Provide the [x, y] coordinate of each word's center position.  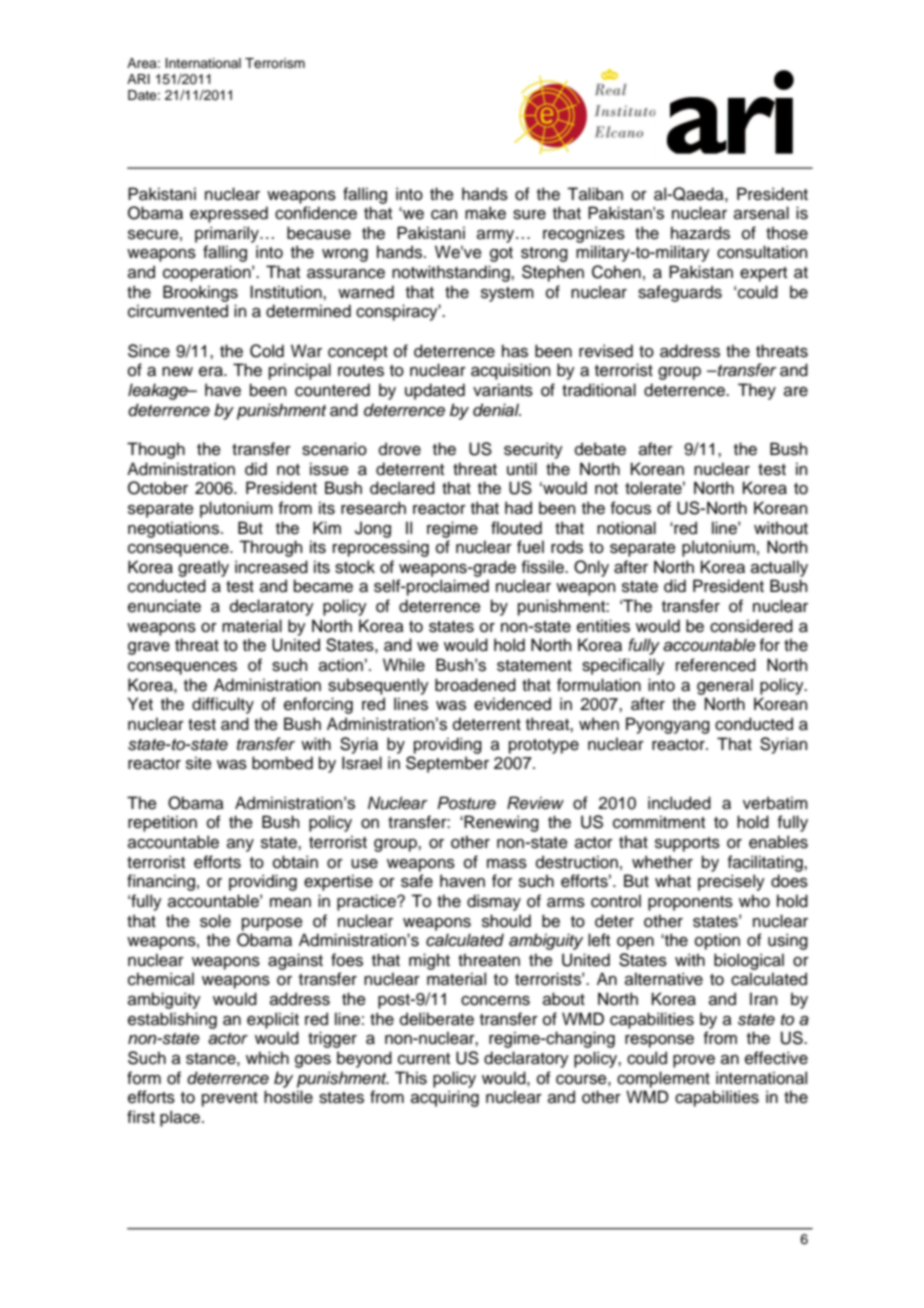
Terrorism [275, 63]
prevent [230, 1099]
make [485, 213]
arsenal [761, 213]
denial [497, 410]
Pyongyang [668, 725]
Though [156, 450]
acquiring [445, 1098]
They [757, 391]
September [447, 764]
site [199, 763]
